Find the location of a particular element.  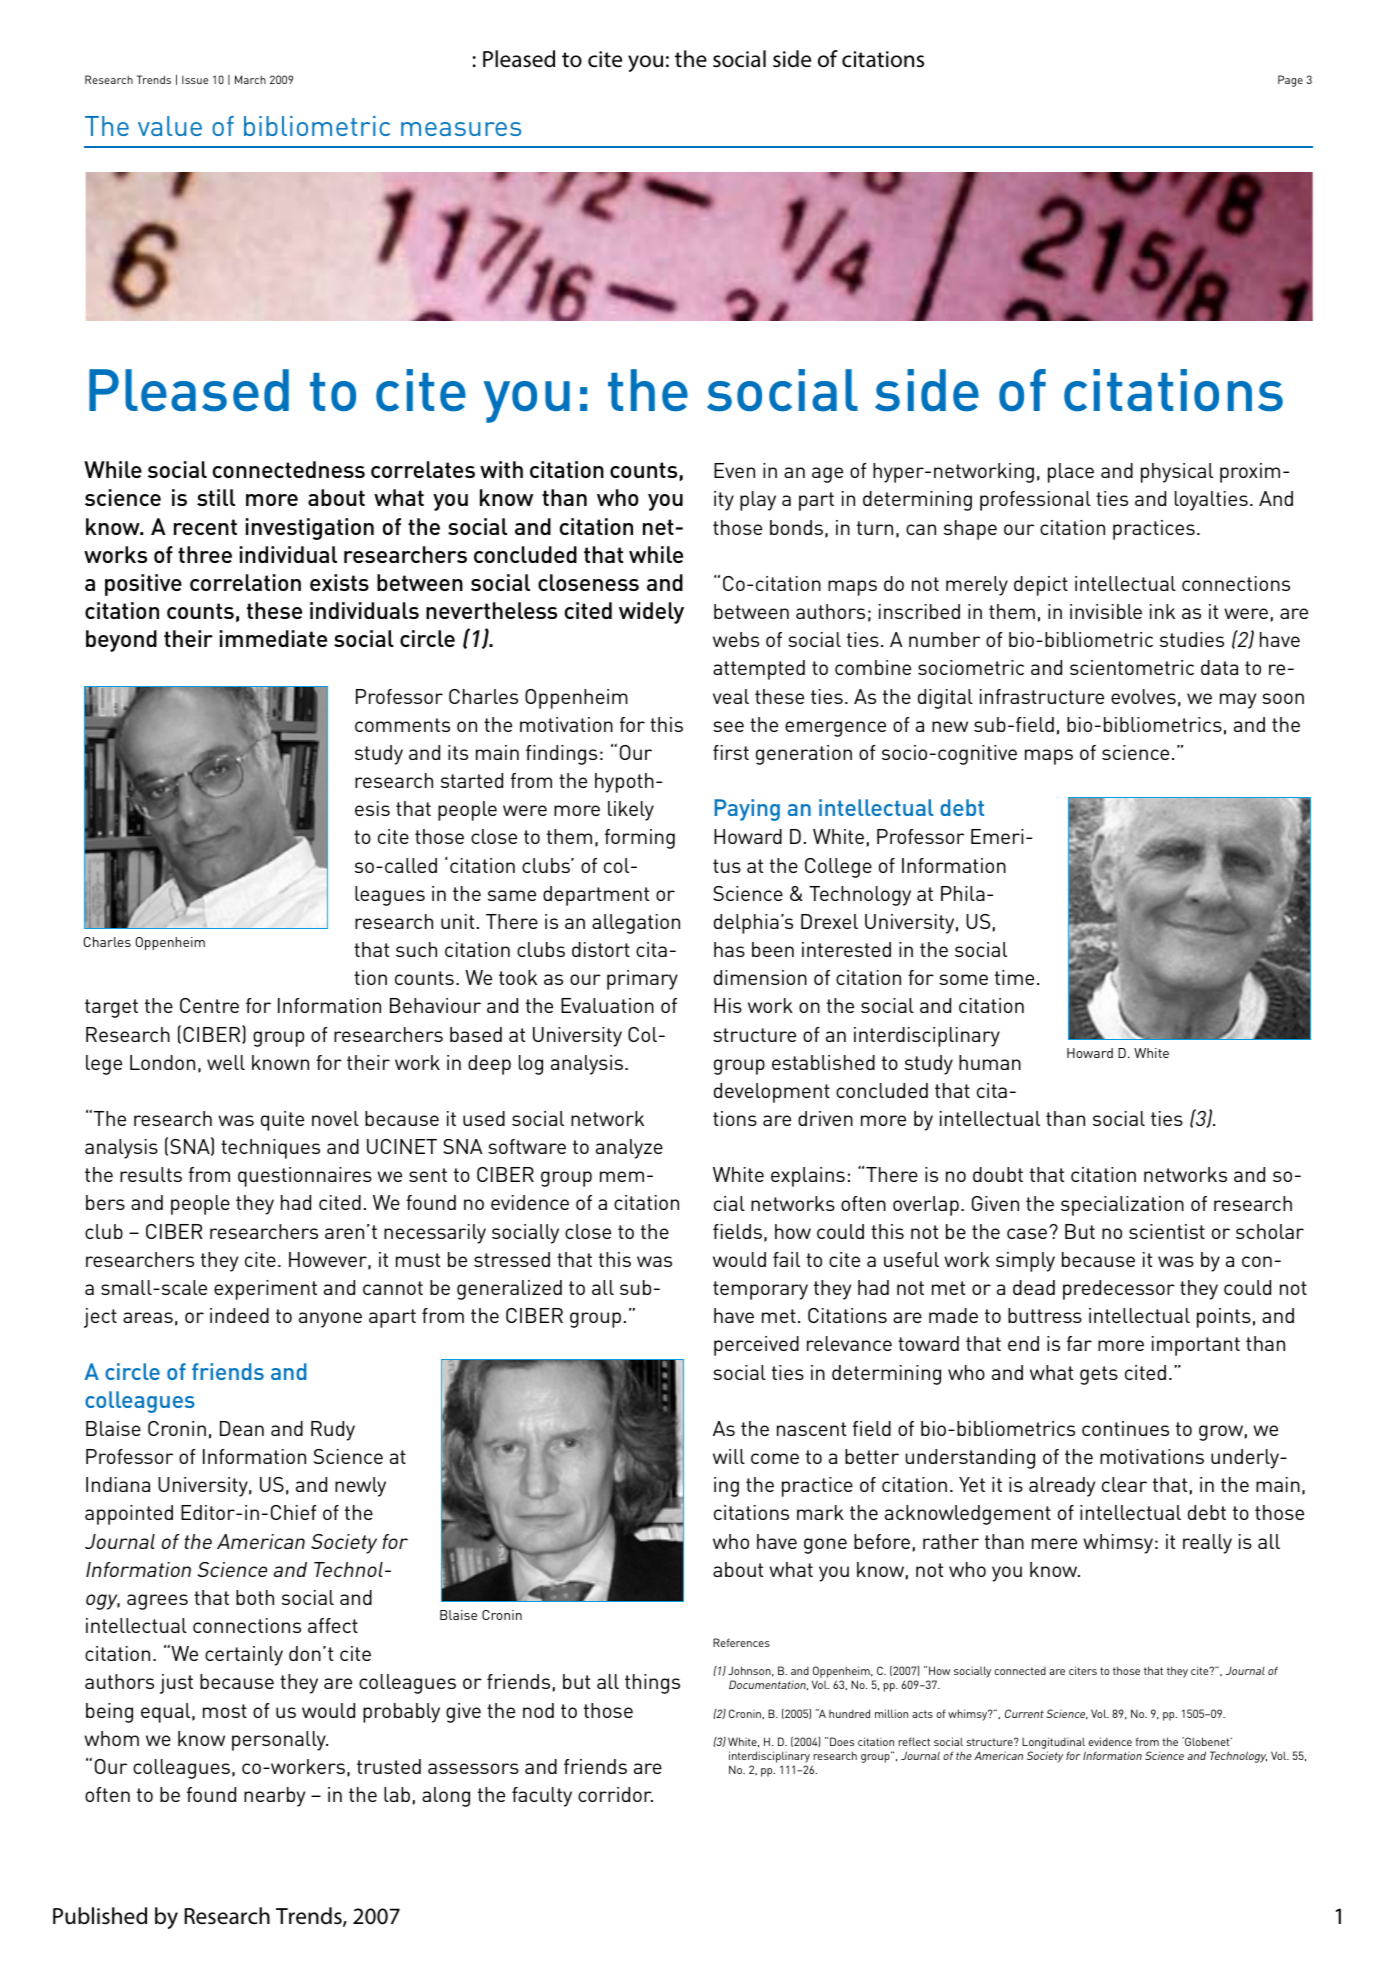

immediate is located at coordinates (273, 638).
